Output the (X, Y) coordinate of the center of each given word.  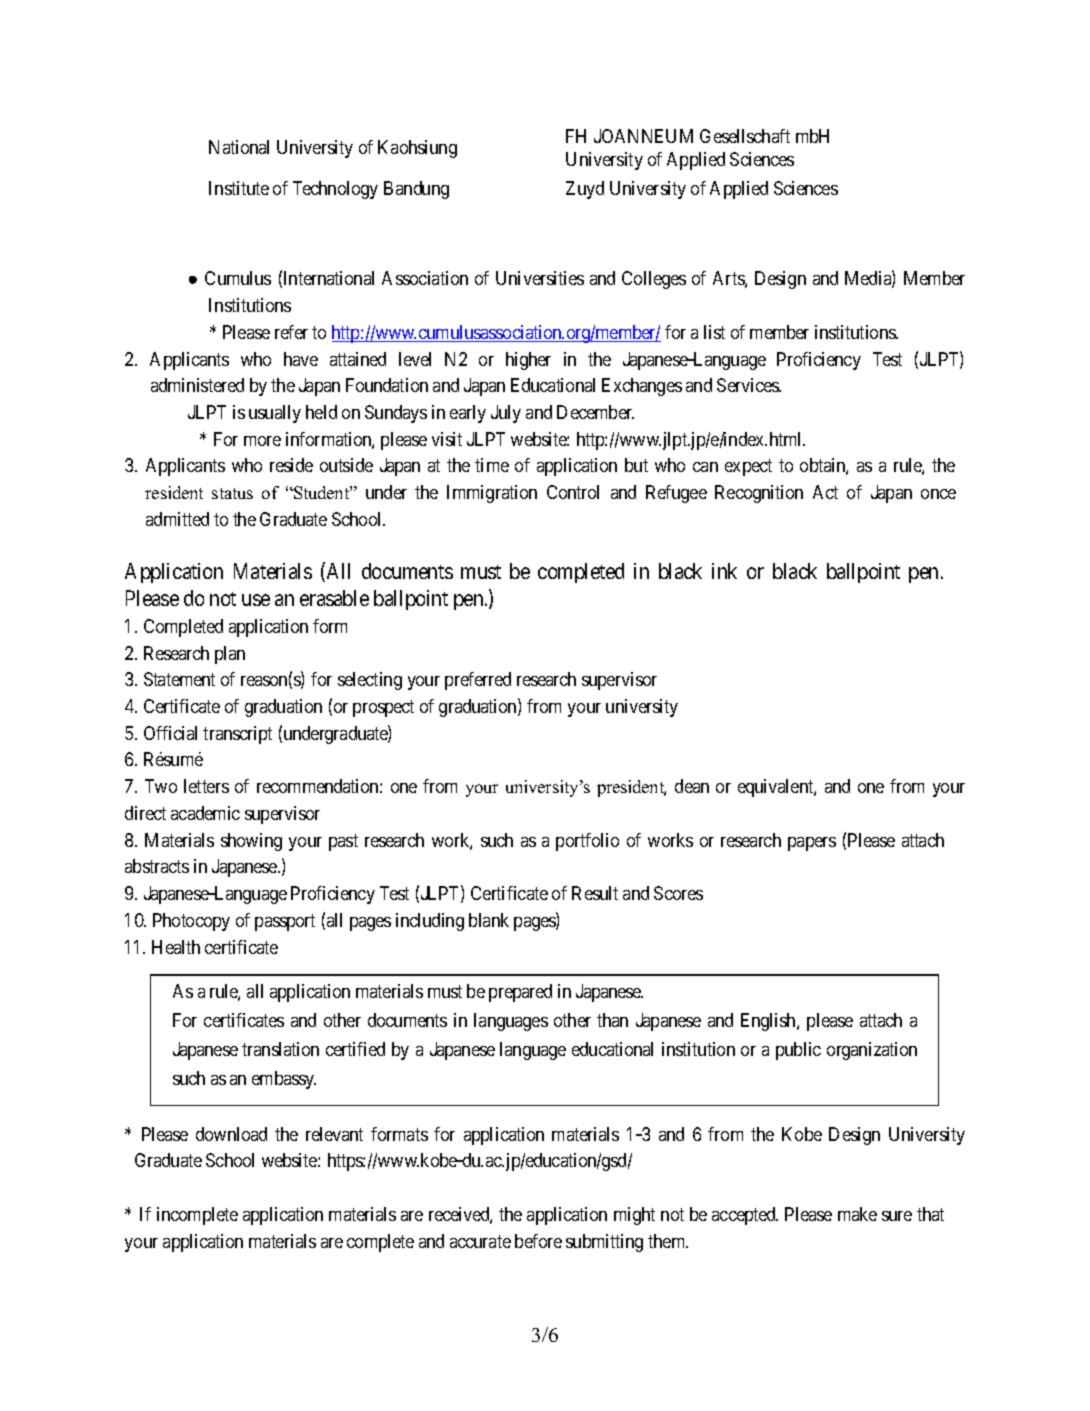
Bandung (416, 190)
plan (230, 655)
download (231, 1134)
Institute (239, 188)
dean (692, 786)
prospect (383, 708)
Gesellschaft (745, 136)
